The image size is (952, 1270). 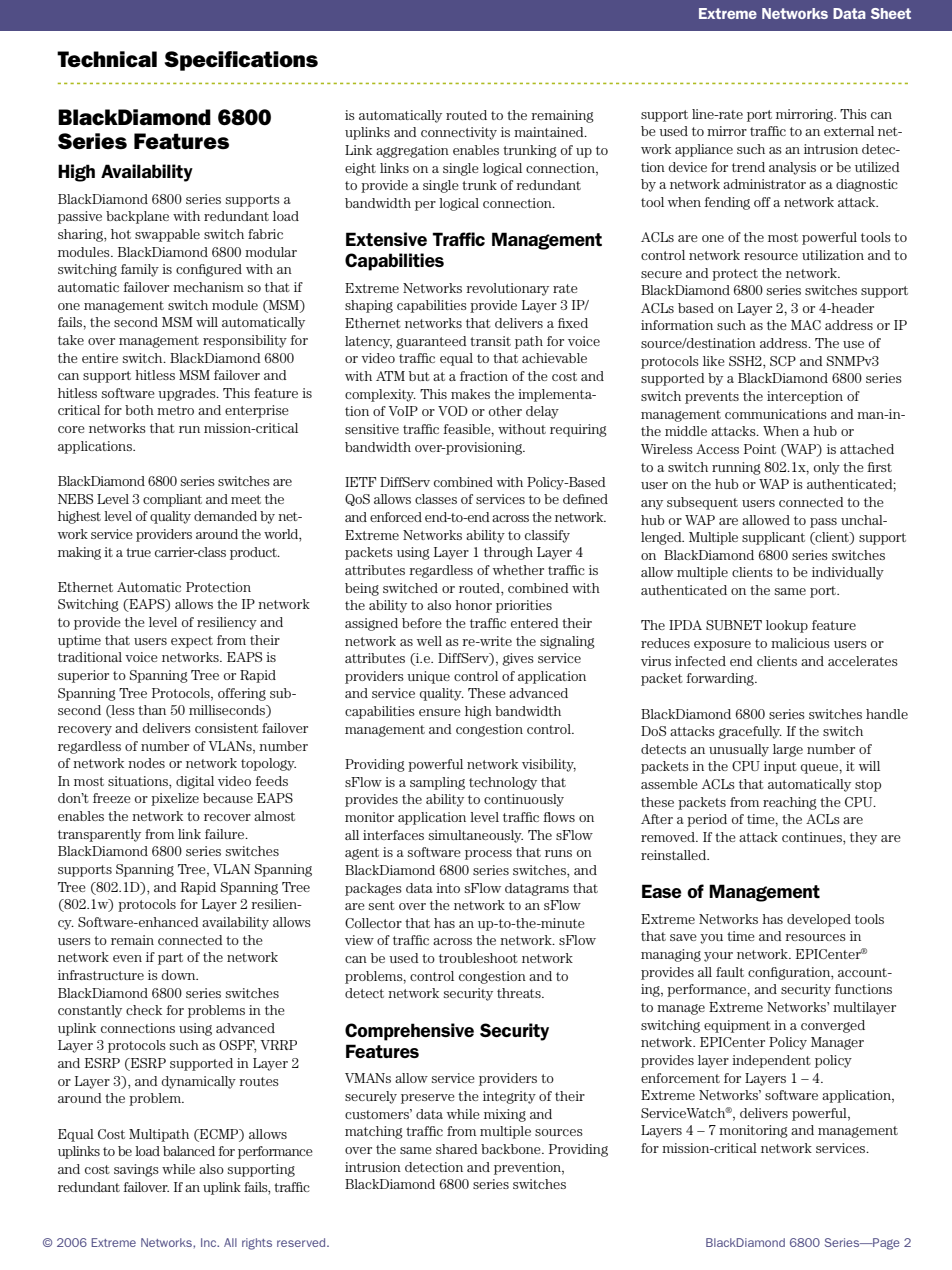 What do you see at coordinates (136, 1170) in the screenshot?
I see `savings` at bounding box center [136, 1170].
